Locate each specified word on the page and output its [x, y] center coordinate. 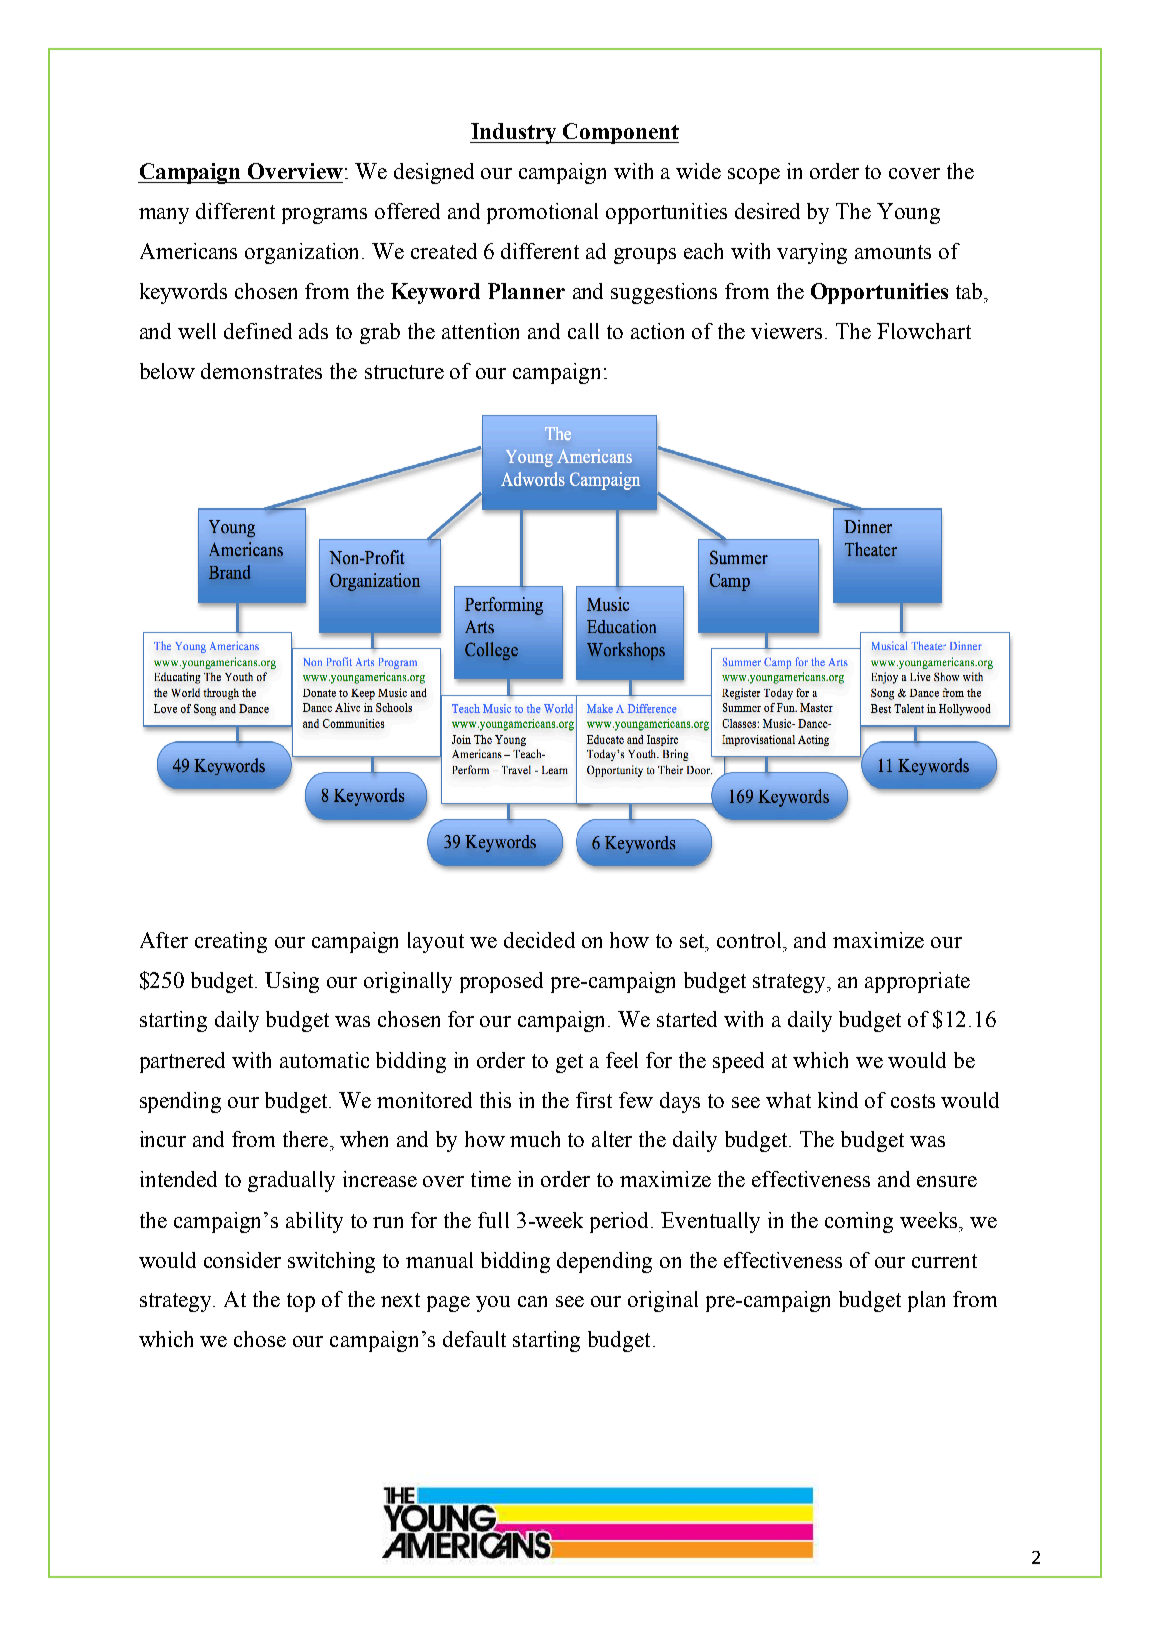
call [583, 331]
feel [622, 1060]
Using [292, 982]
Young [908, 213]
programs [324, 216]
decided [539, 940]
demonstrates [261, 371]
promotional [542, 213]
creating [231, 942]
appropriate [917, 982]
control [751, 940]
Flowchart [924, 331]
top [301, 1302]
